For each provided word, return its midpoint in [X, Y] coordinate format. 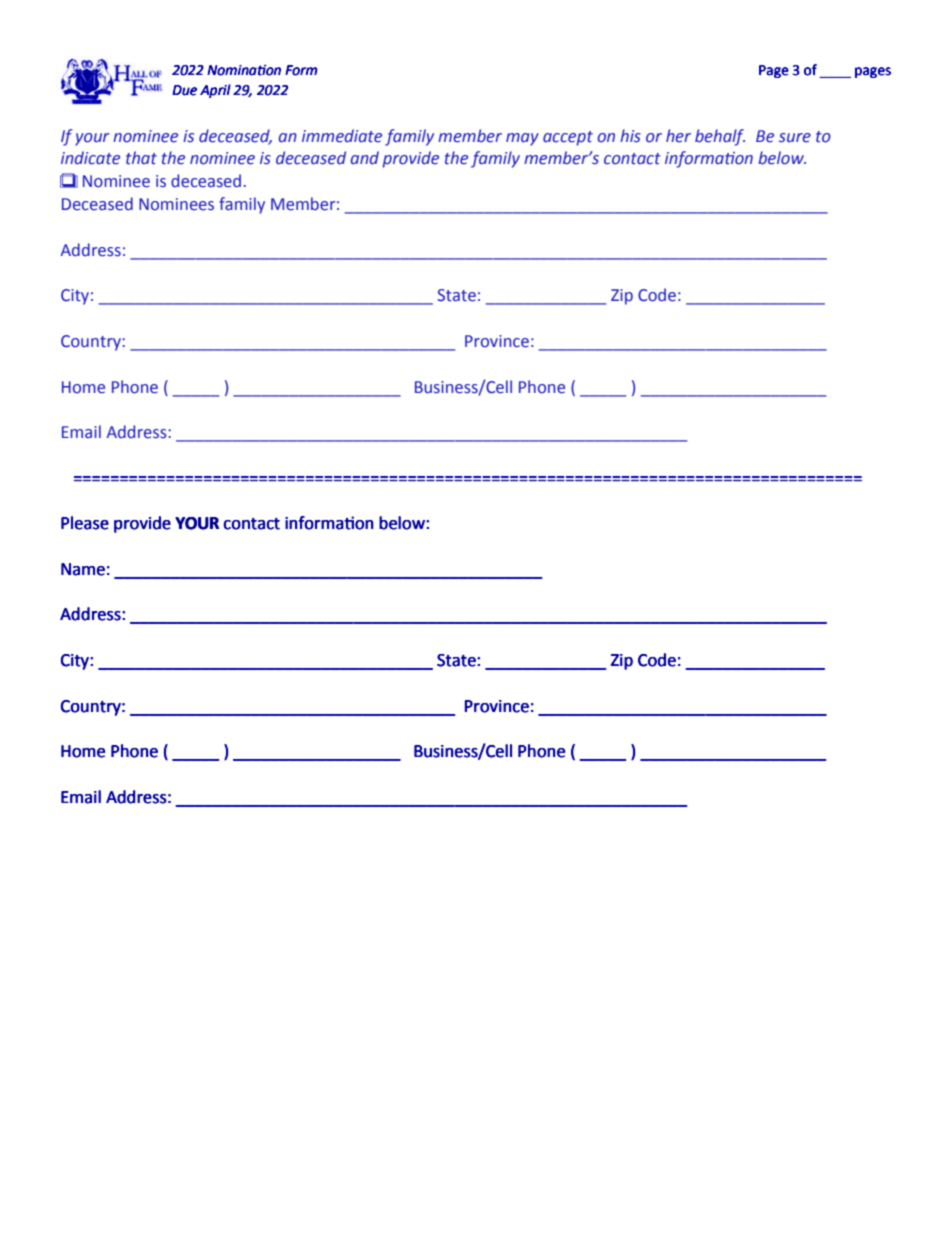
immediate [342, 136]
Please [85, 523]
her [678, 136]
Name [83, 569]
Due [184, 90]
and [364, 157]
